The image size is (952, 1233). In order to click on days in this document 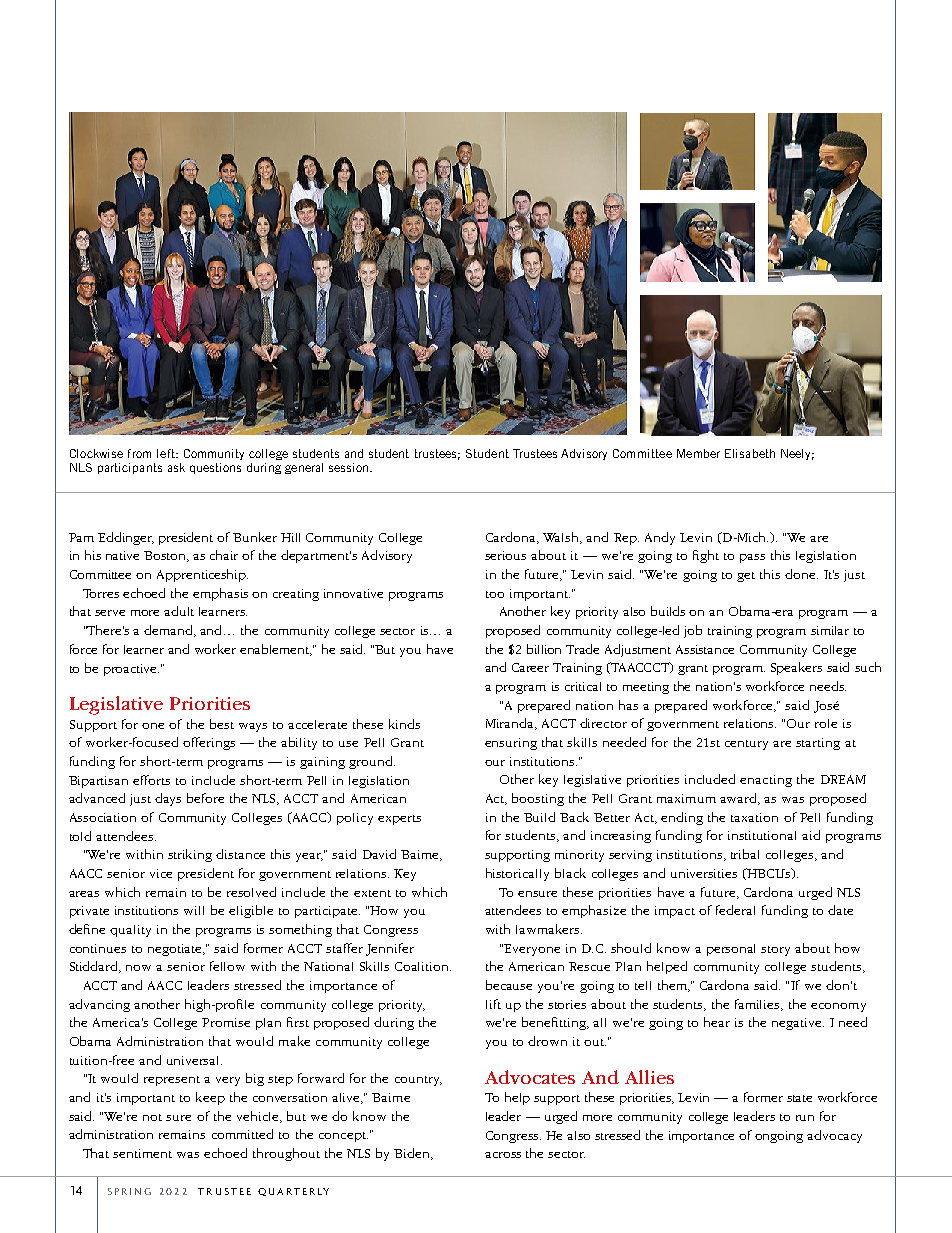, I will do `click(168, 799)`.
